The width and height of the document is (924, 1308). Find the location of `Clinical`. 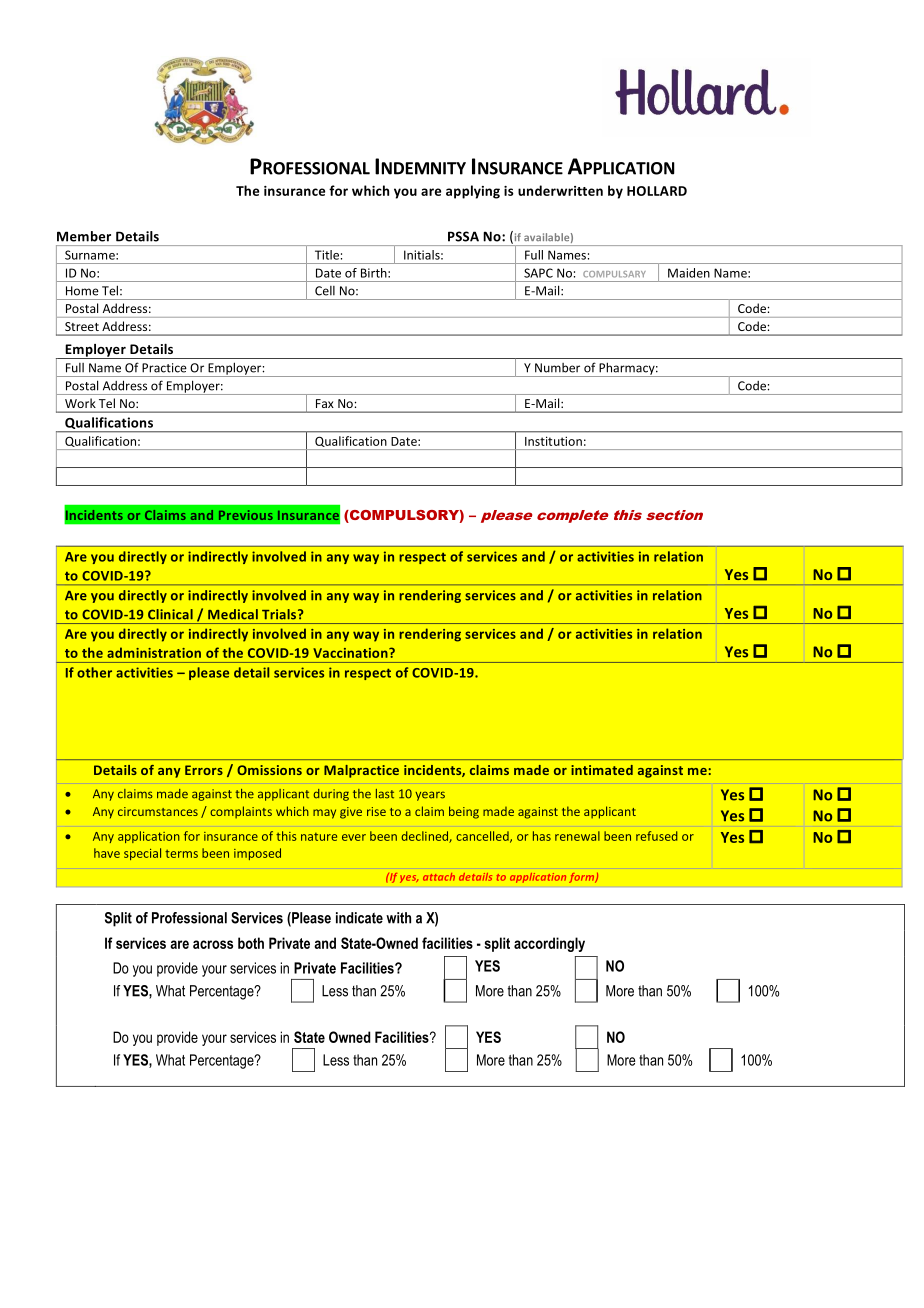

Clinical is located at coordinates (170, 614).
